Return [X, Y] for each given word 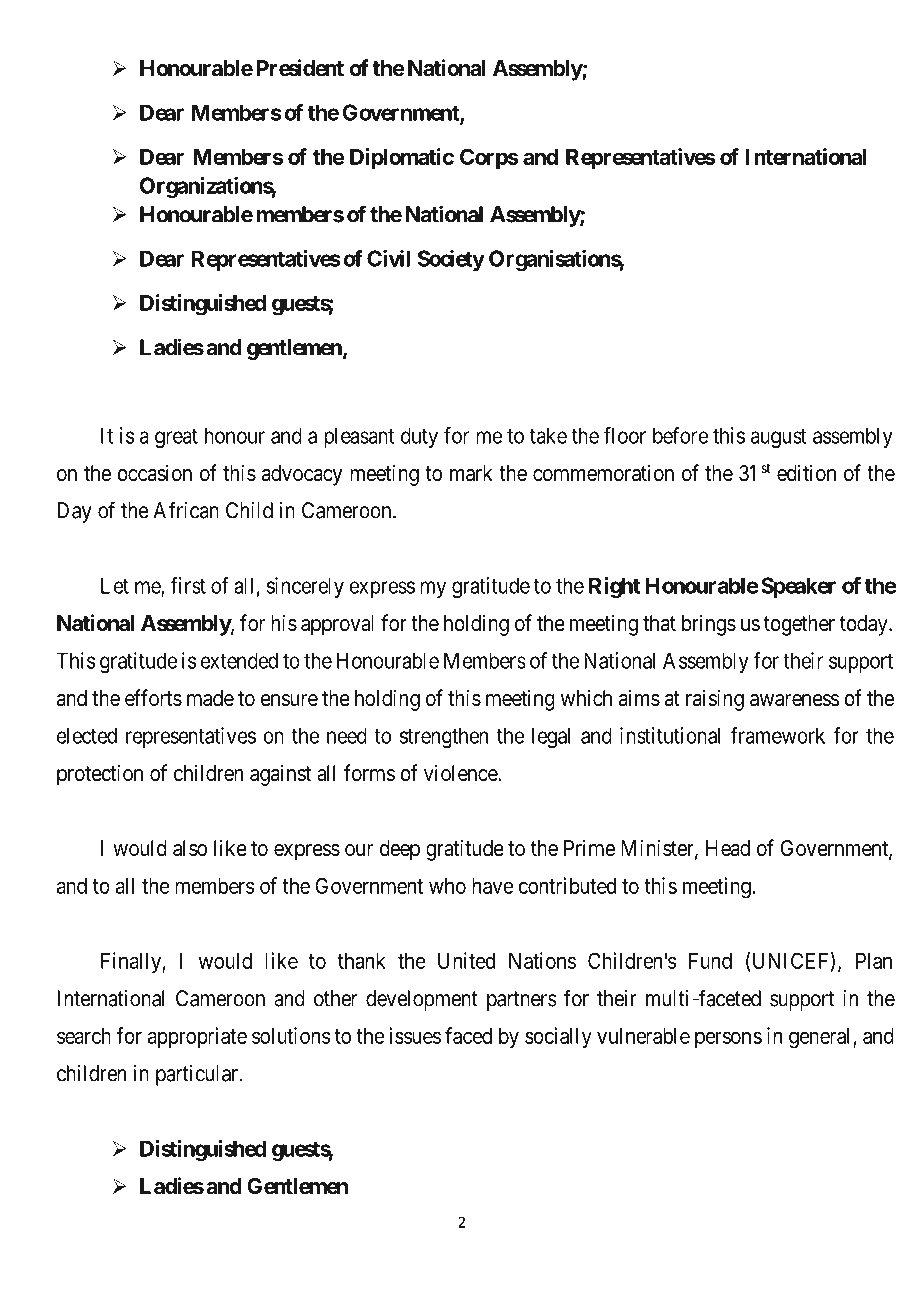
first [188, 585]
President [300, 68]
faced [468, 1035]
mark [471, 473]
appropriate [197, 1038]
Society [451, 260]
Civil [388, 258]
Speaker [798, 587]
